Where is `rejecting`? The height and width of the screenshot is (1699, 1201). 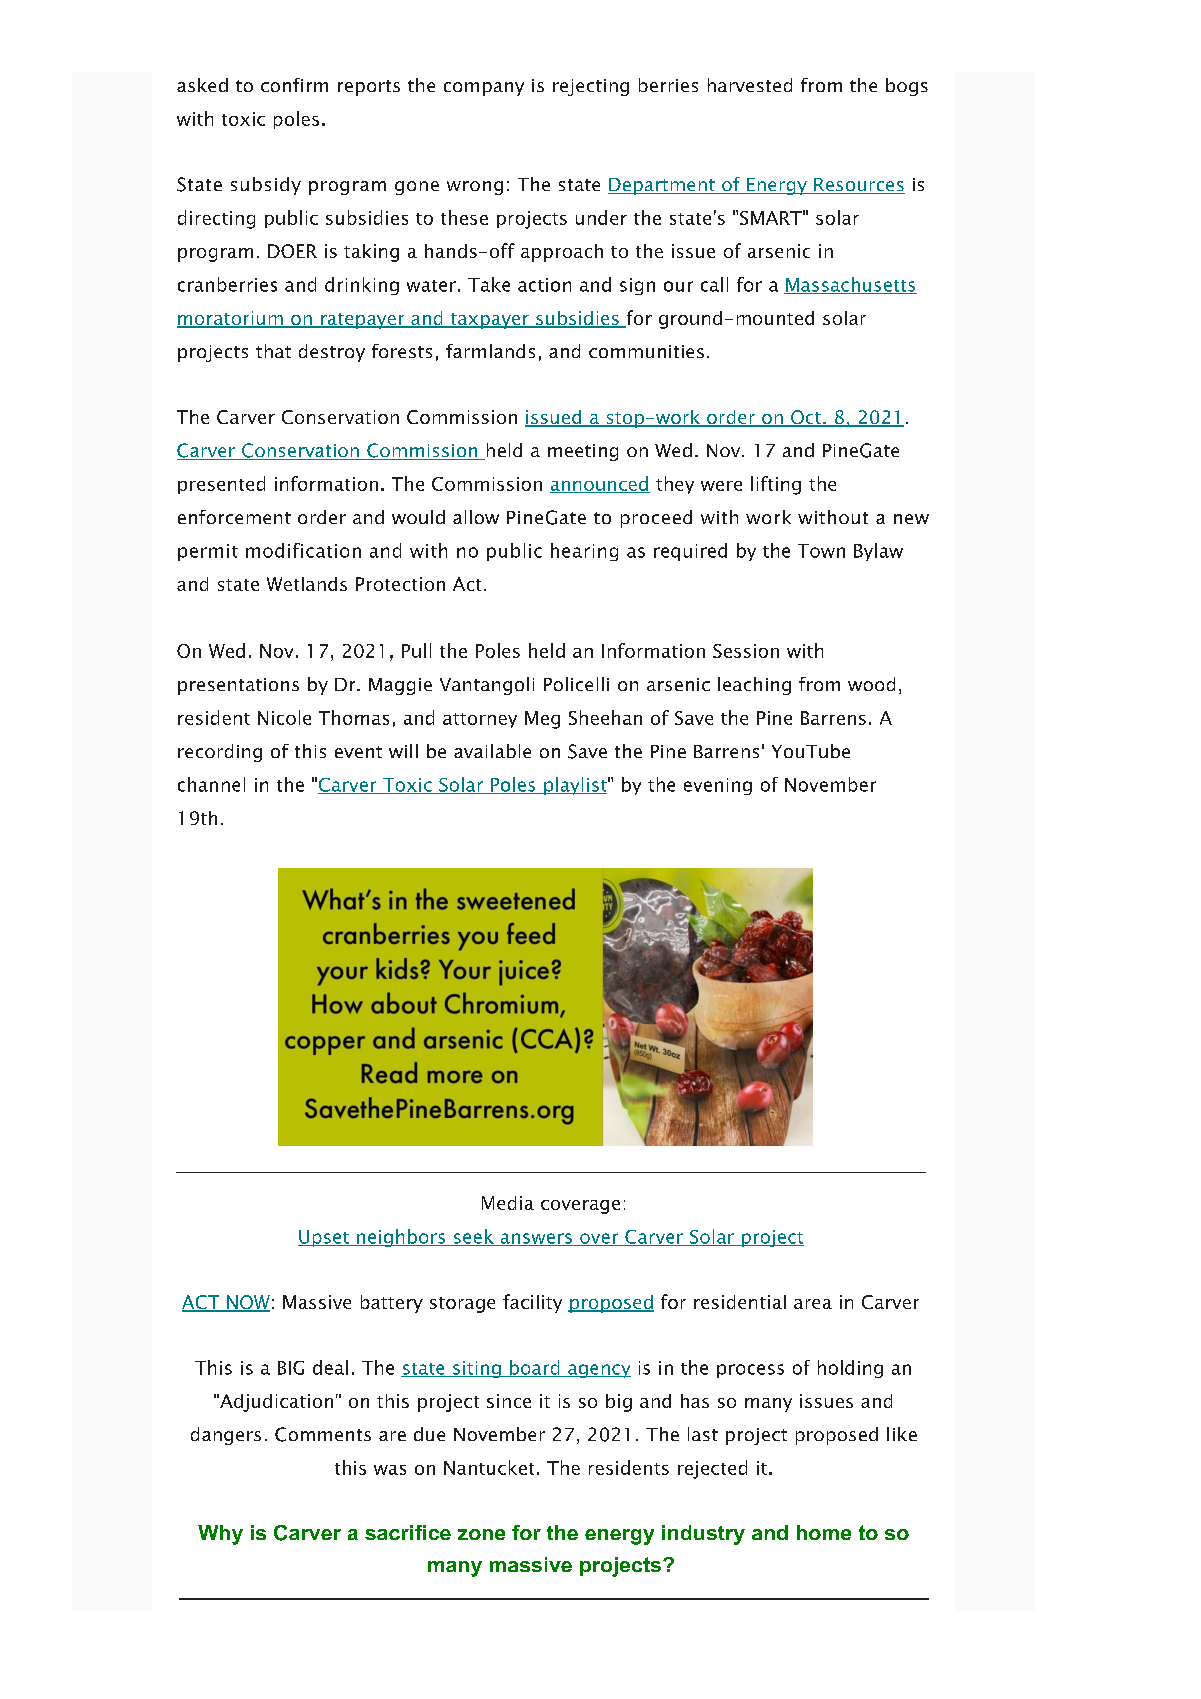
rejecting is located at coordinates (591, 87).
